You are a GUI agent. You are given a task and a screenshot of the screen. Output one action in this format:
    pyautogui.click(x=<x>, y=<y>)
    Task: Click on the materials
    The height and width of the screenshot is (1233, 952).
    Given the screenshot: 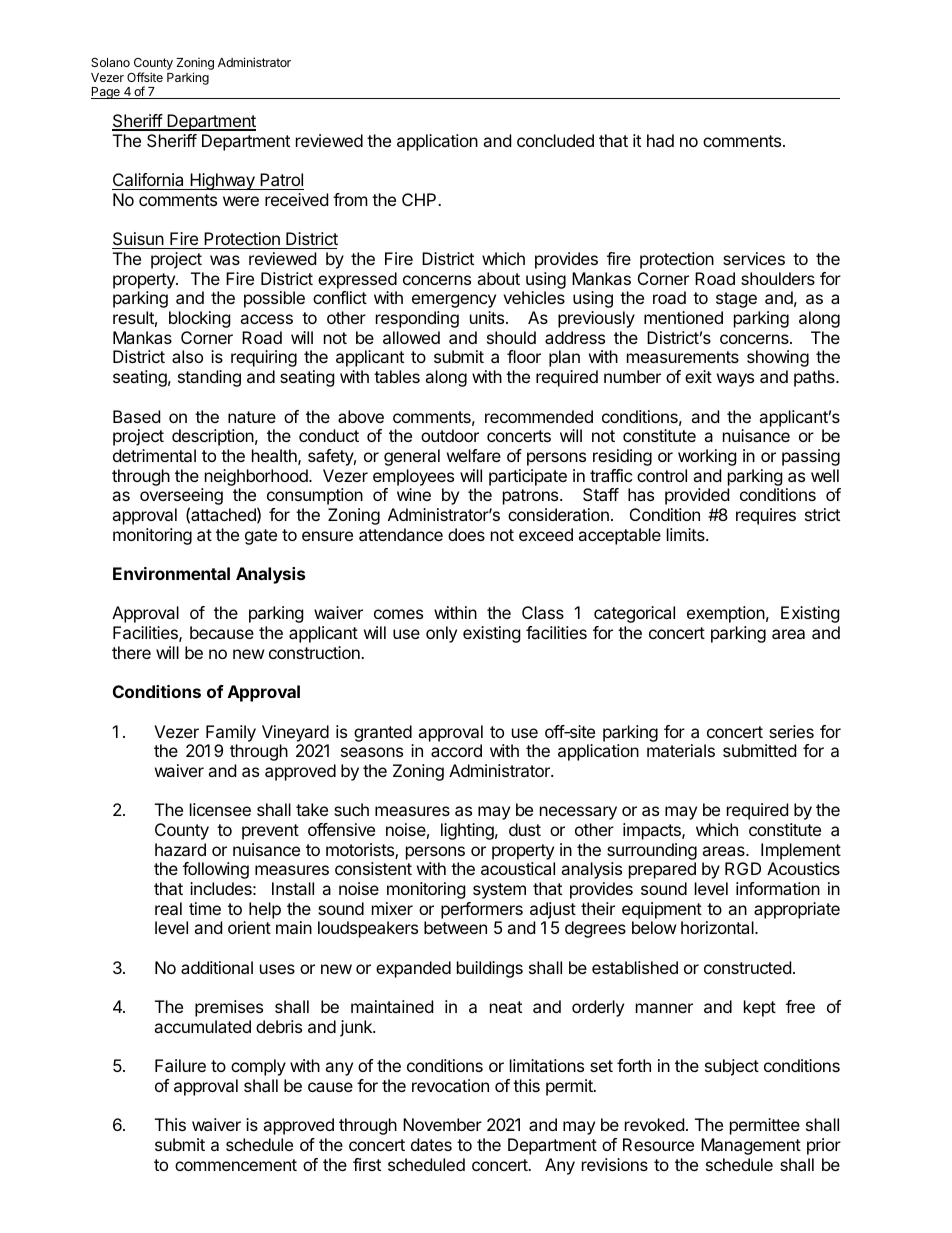 What is the action you would take?
    pyautogui.click(x=681, y=750)
